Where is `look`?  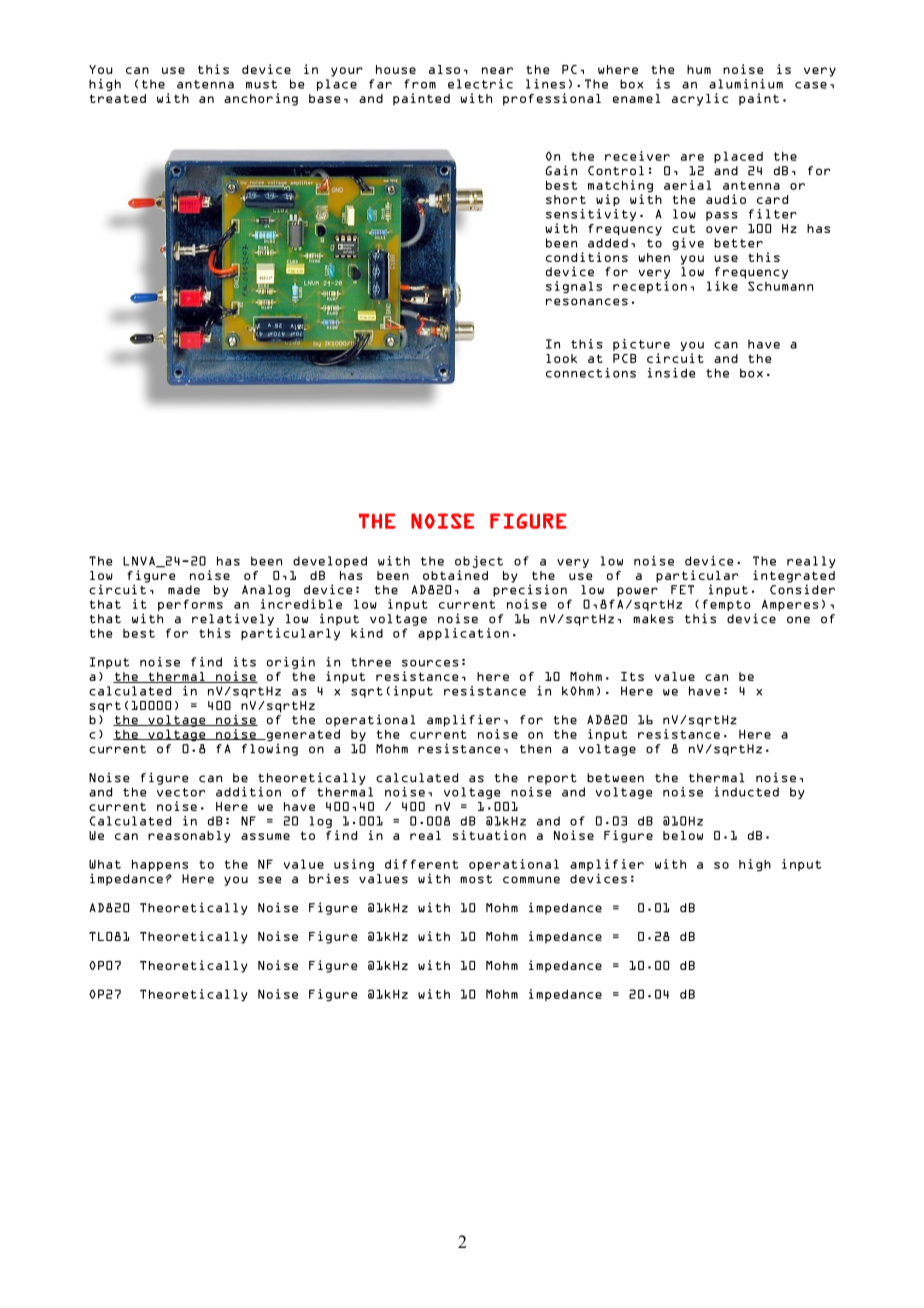 look is located at coordinates (561, 358).
